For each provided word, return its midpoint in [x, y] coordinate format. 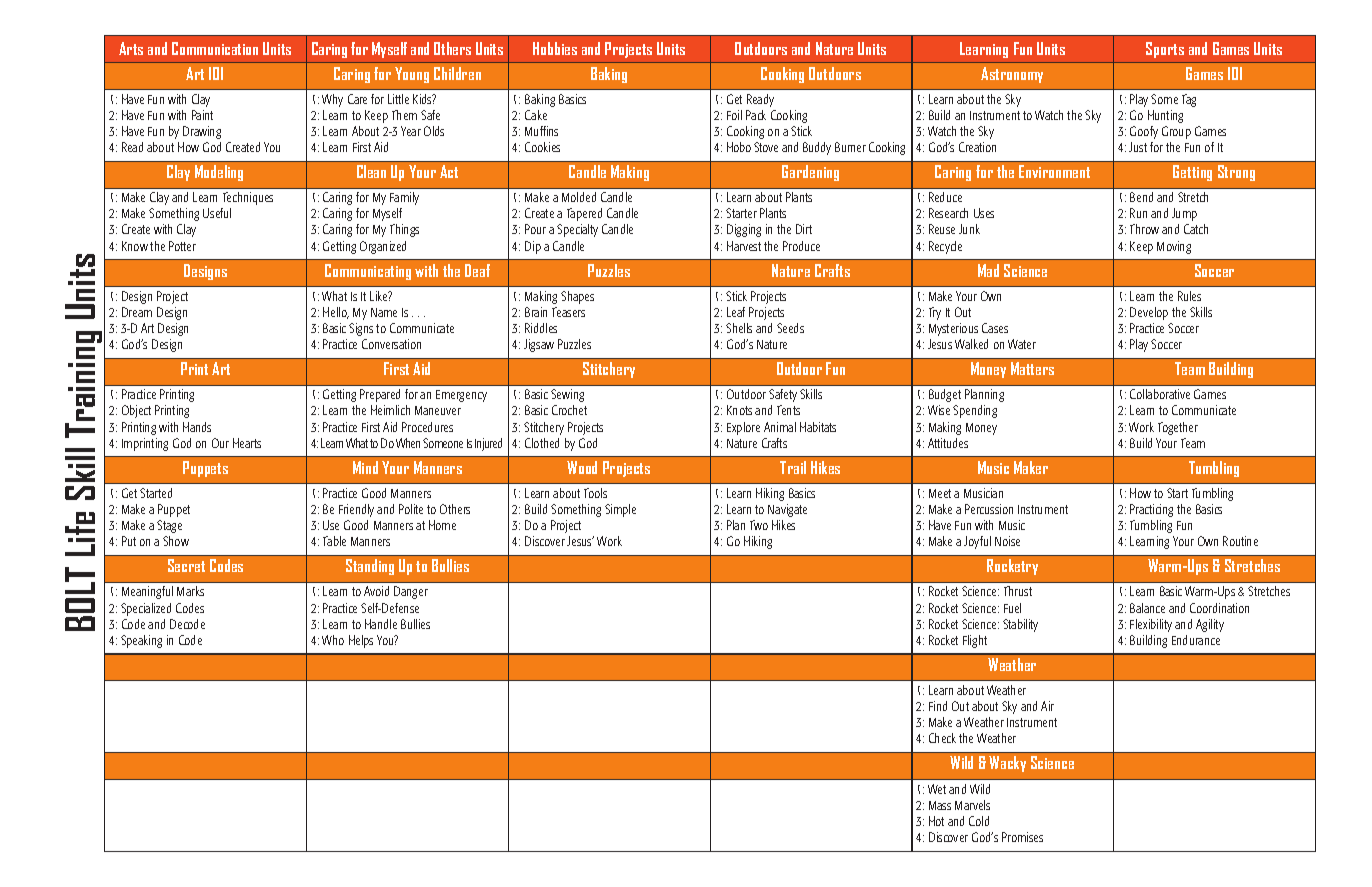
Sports [1165, 50]
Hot [936, 821]
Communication [215, 48]
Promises [1022, 837]
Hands [197, 427]
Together [1178, 428]
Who [333, 640]
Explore [743, 428]
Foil [734, 115]
